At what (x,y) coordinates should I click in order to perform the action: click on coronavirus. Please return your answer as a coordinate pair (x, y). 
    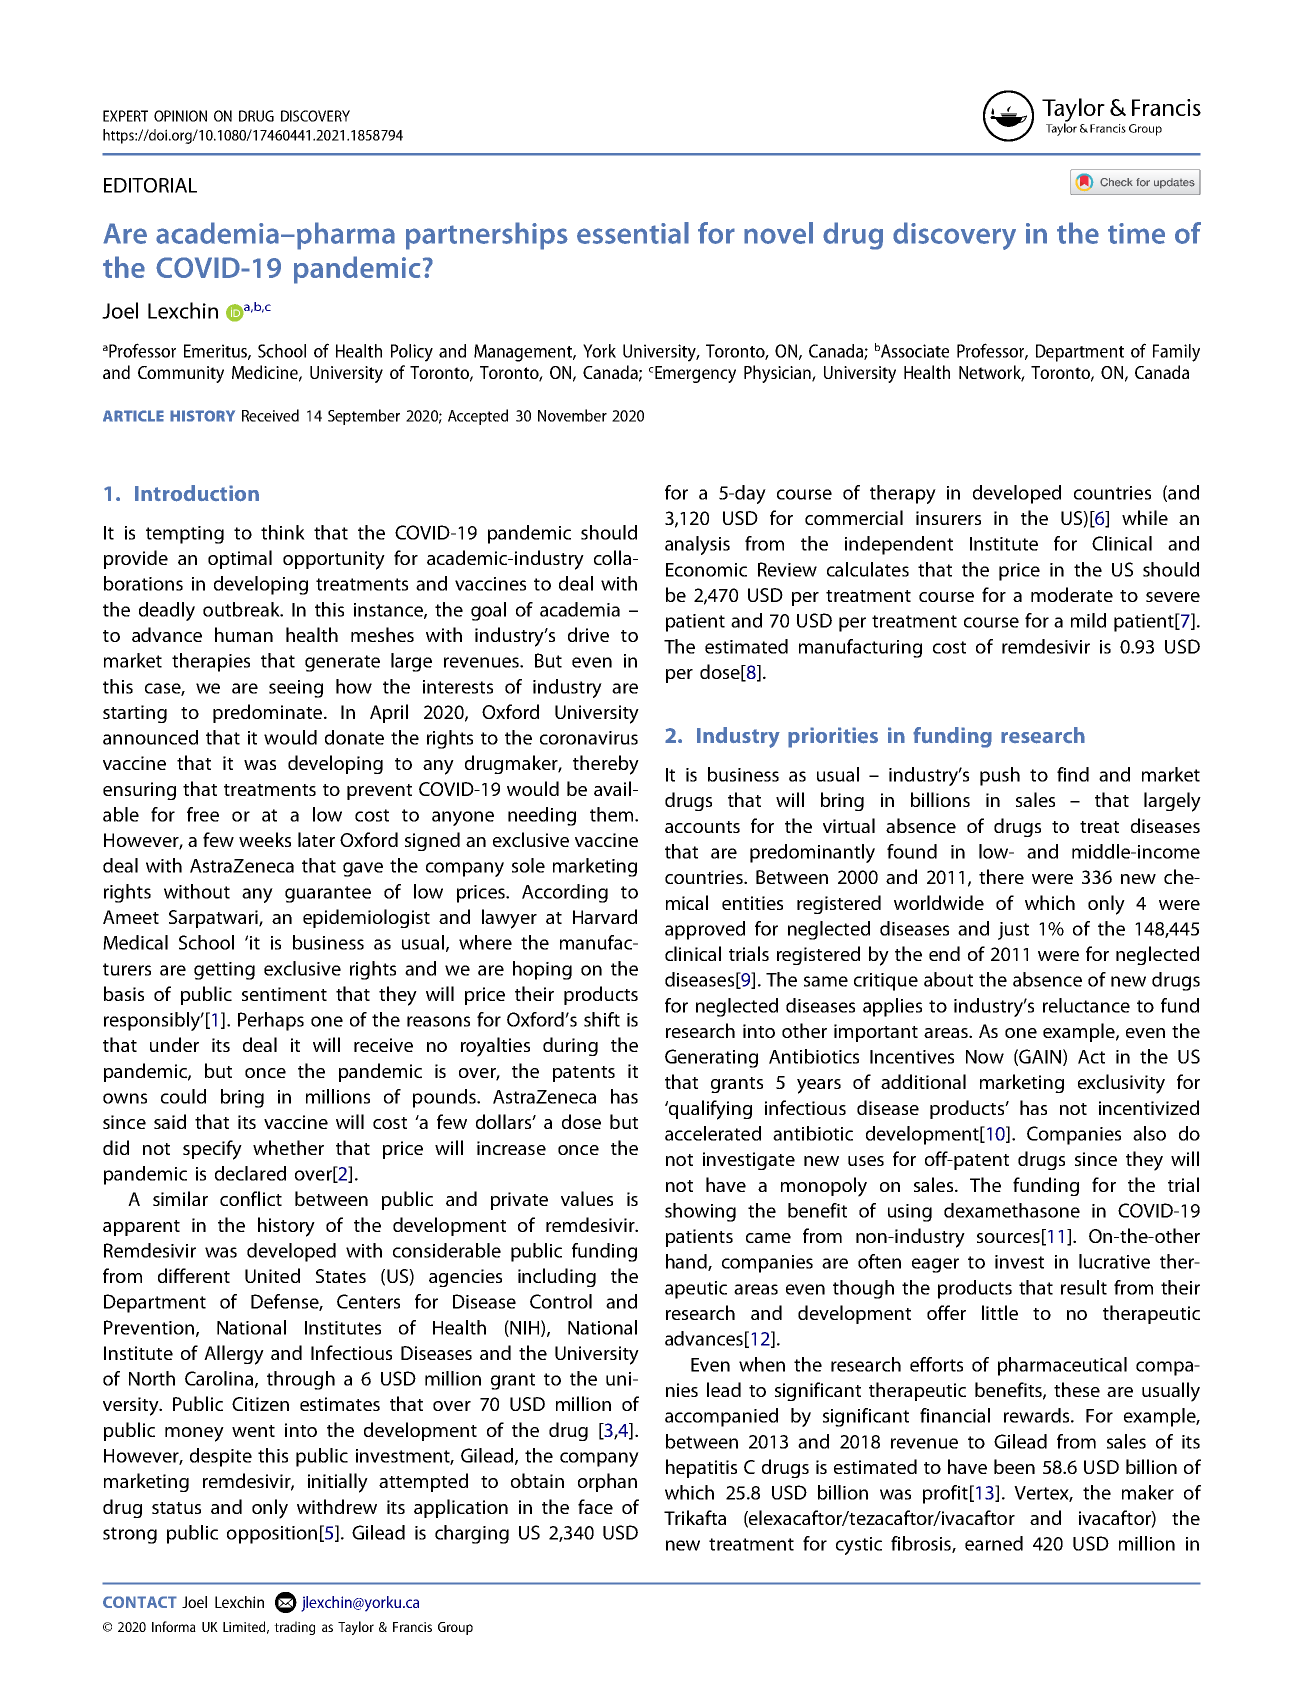
    Looking at the image, I should click on (589, 738).
